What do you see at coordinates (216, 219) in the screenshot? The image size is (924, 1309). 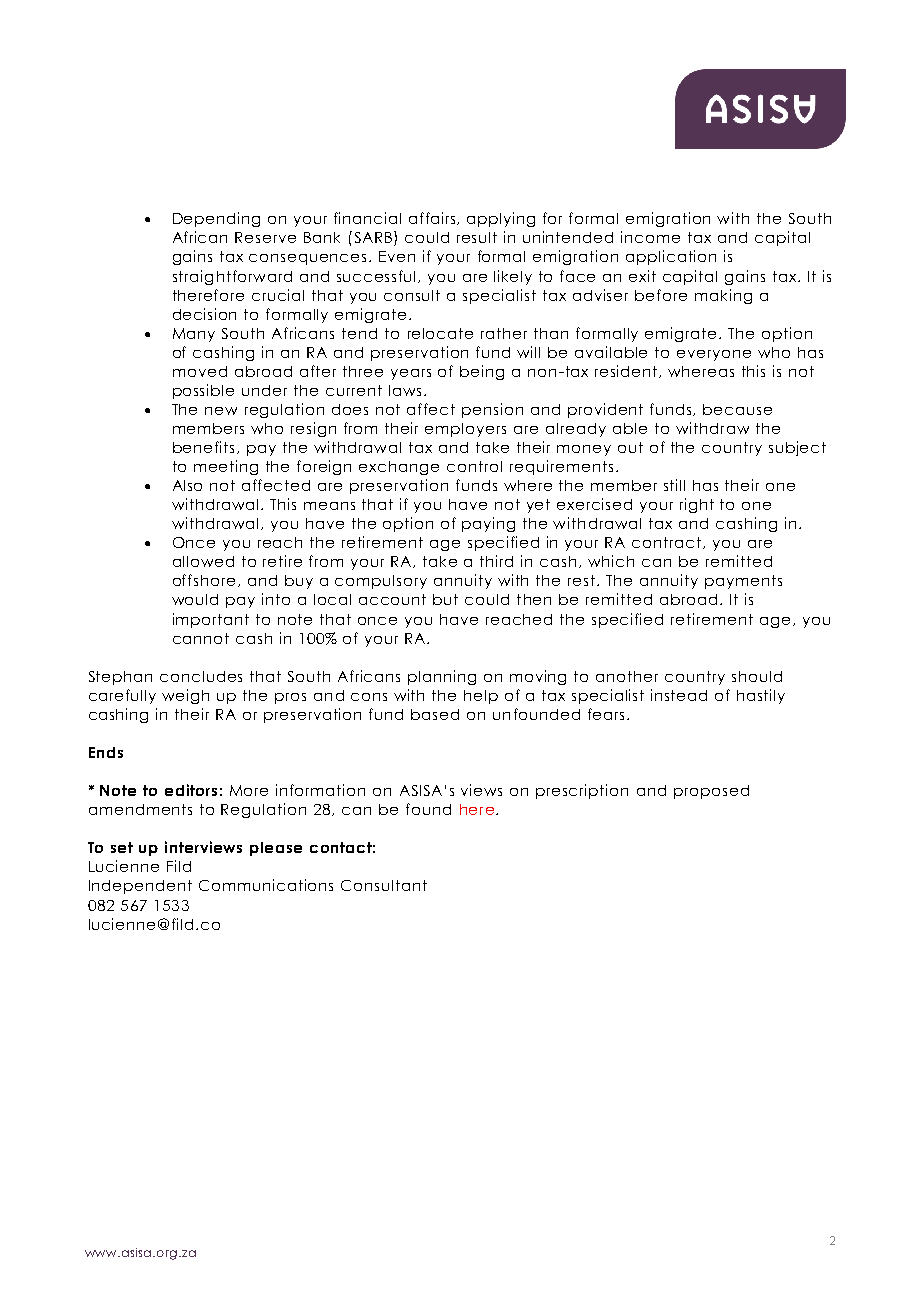 I see `Depending` at bounding box center [216, 219].
